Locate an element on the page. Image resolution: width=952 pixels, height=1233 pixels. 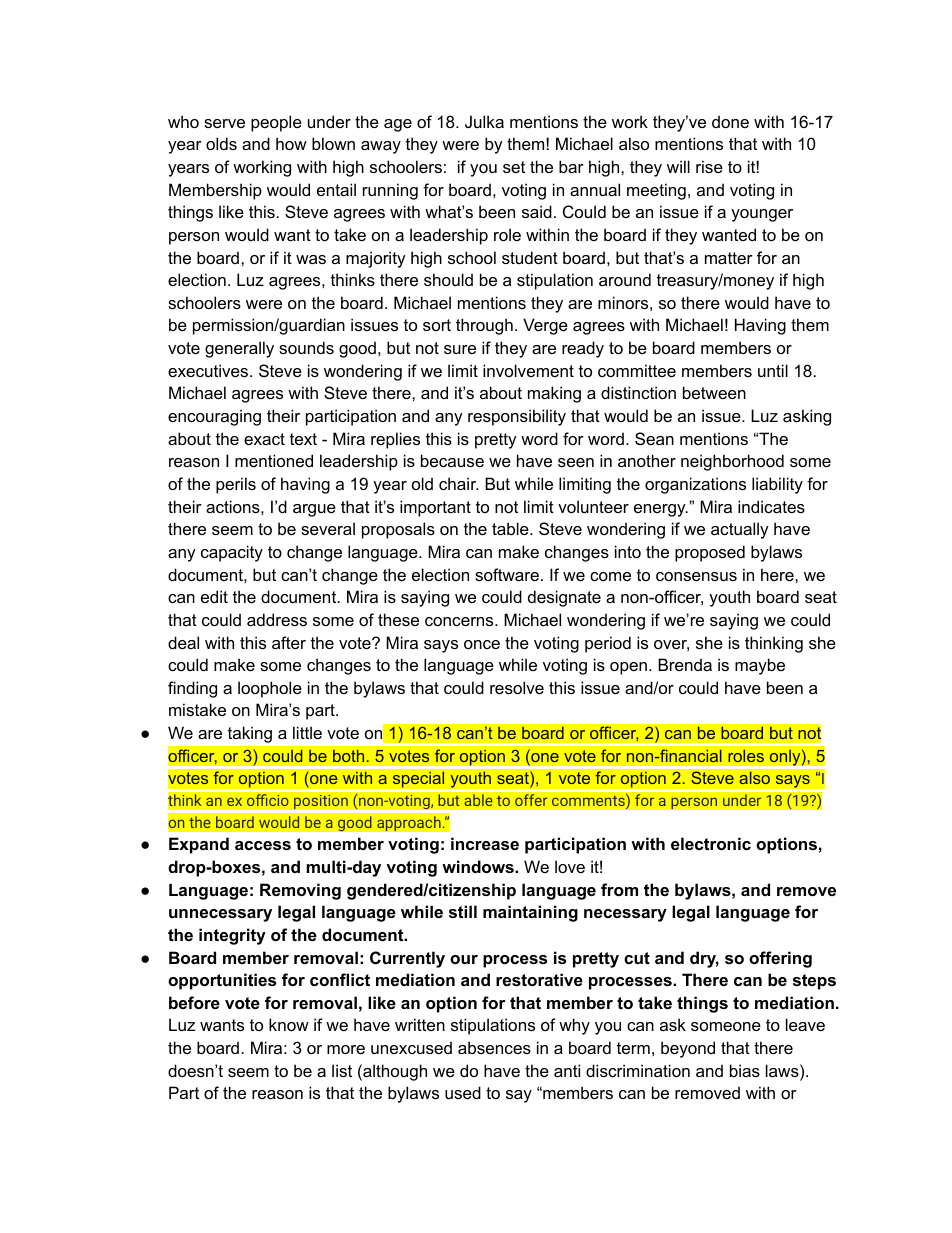
set is located at coordinates (514, 167).
